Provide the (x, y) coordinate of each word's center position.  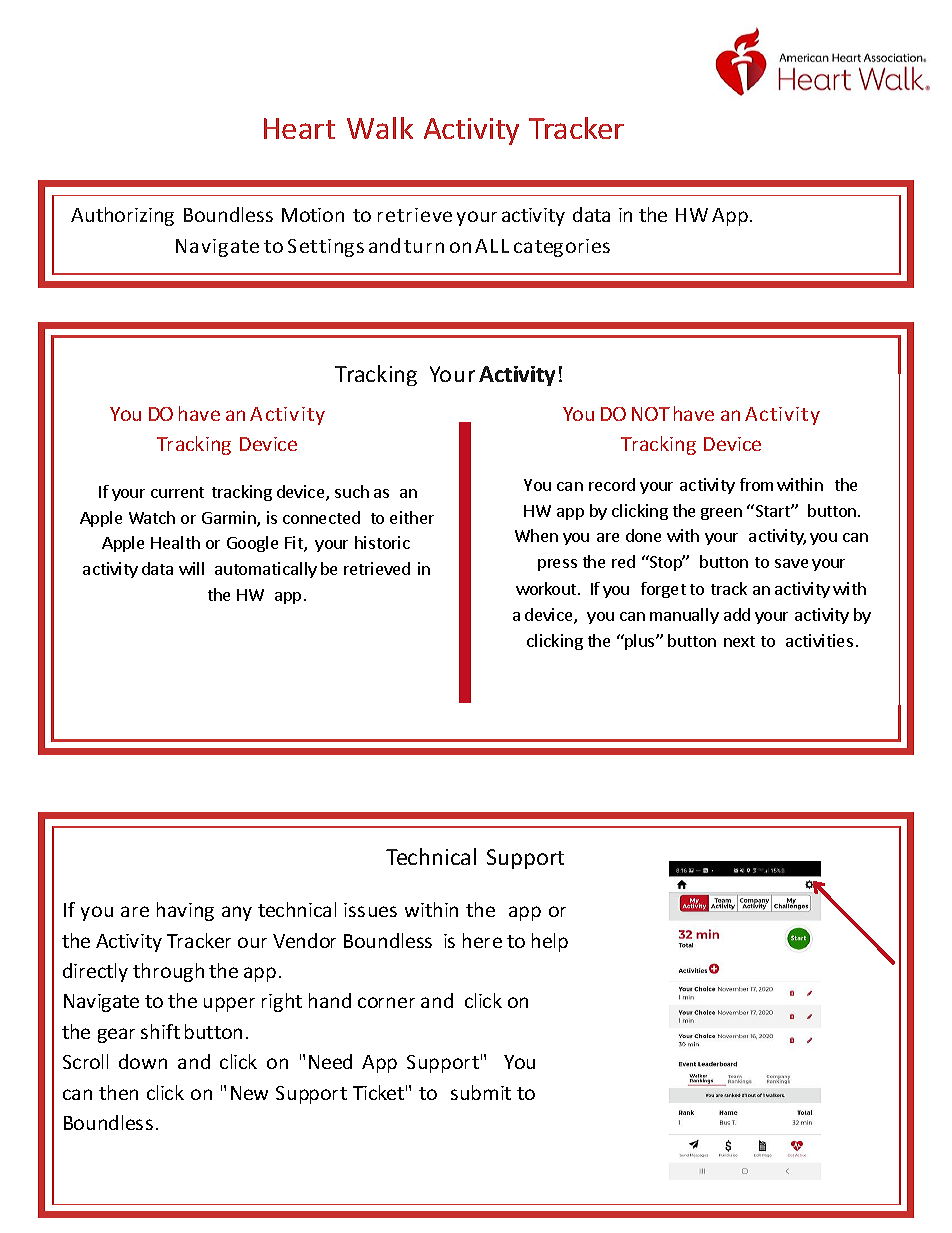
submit (481, 1092)
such (352, 491)
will (191, 568)
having (185, 911)
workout (547, 588)
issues (370, 910)
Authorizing (122, 216)
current (177, 492)
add (737, 614)
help (550, 942)
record (612, 484)
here (482, 940)
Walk (380, 128)
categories (562, 248)
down (143, 1061)
